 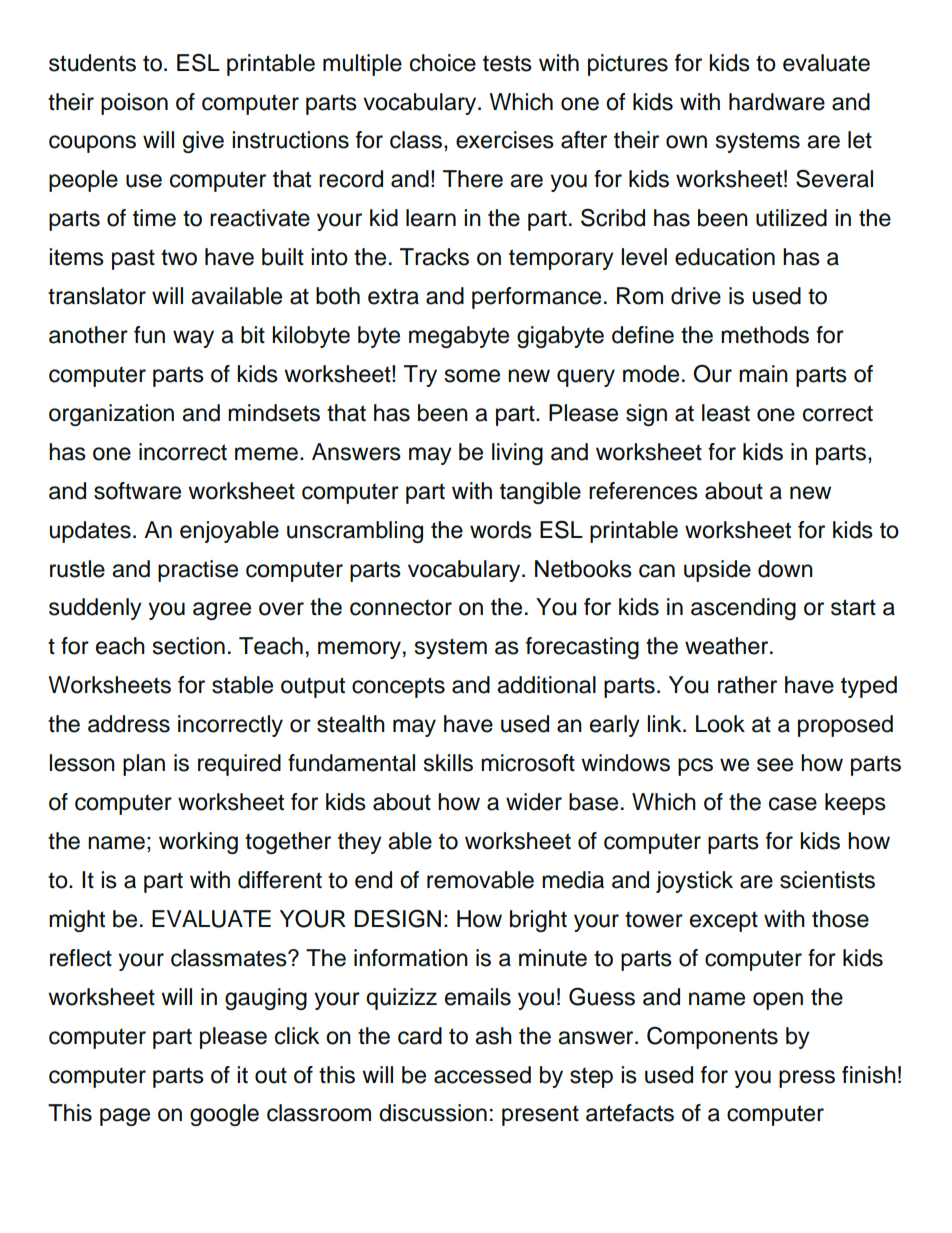 What do you see at coordinates (125, 1117) in the page?
I see `page` at bounding box center [125, 1117].
